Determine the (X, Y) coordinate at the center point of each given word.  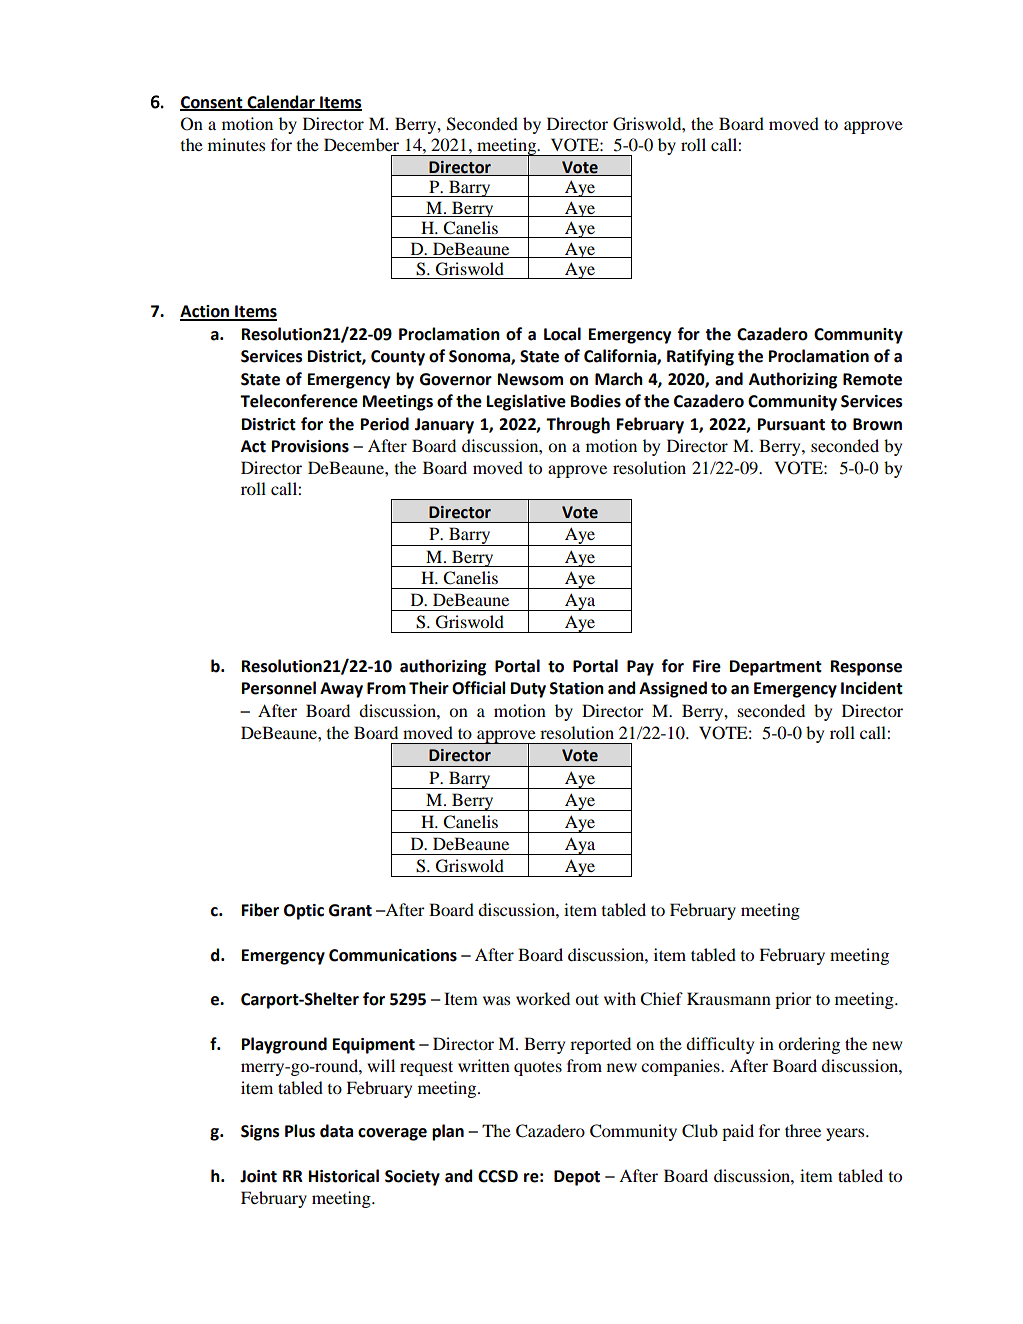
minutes (236, 144)
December (361, 144)
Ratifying (700, 357)
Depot (577, 1178)
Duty (528, 690)
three (803, 1130)
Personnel (279, 688)
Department (776, 668)
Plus (300, 1131)
